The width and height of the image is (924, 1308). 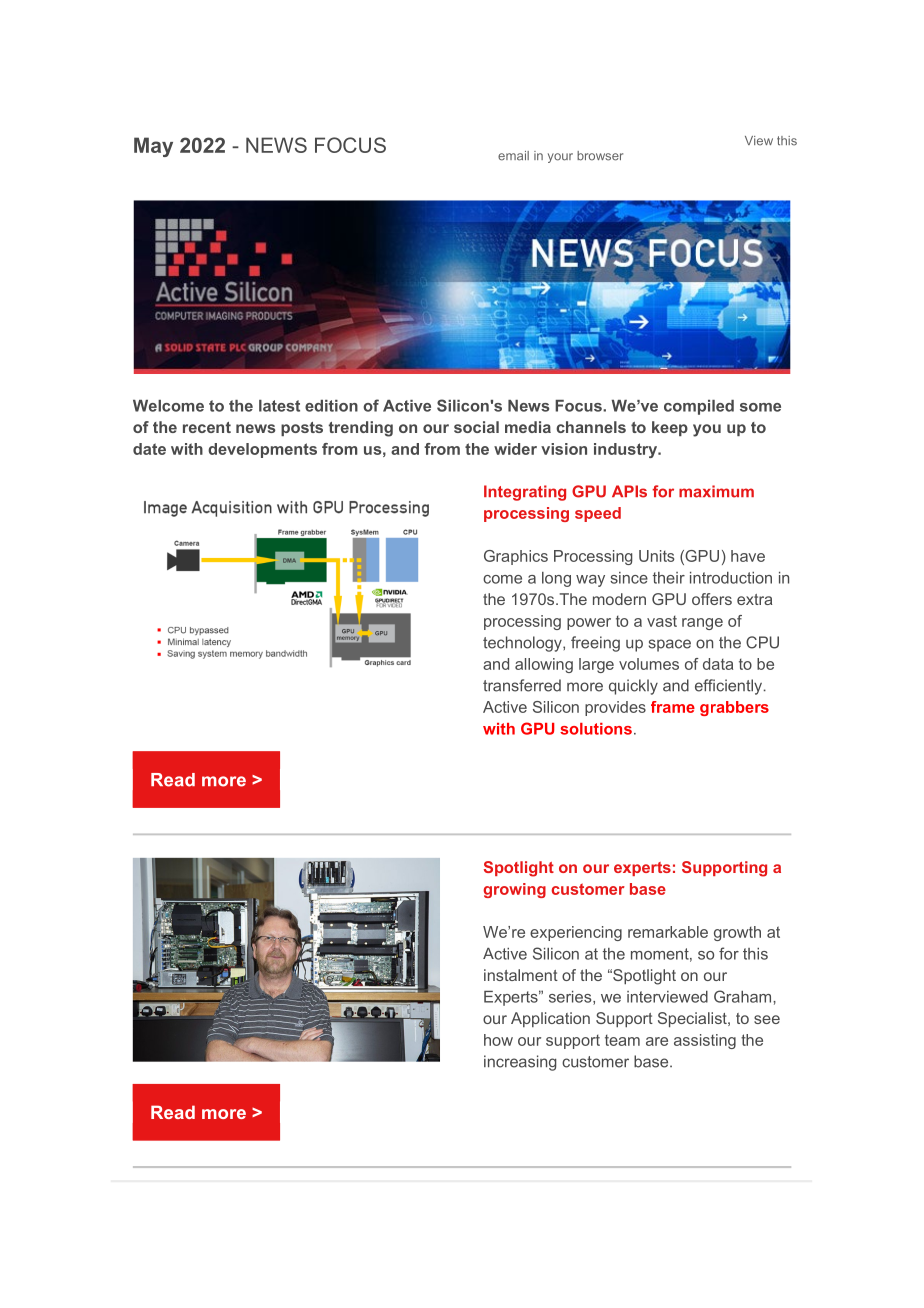 I want to click on browser, so click(x=600, y=156).
